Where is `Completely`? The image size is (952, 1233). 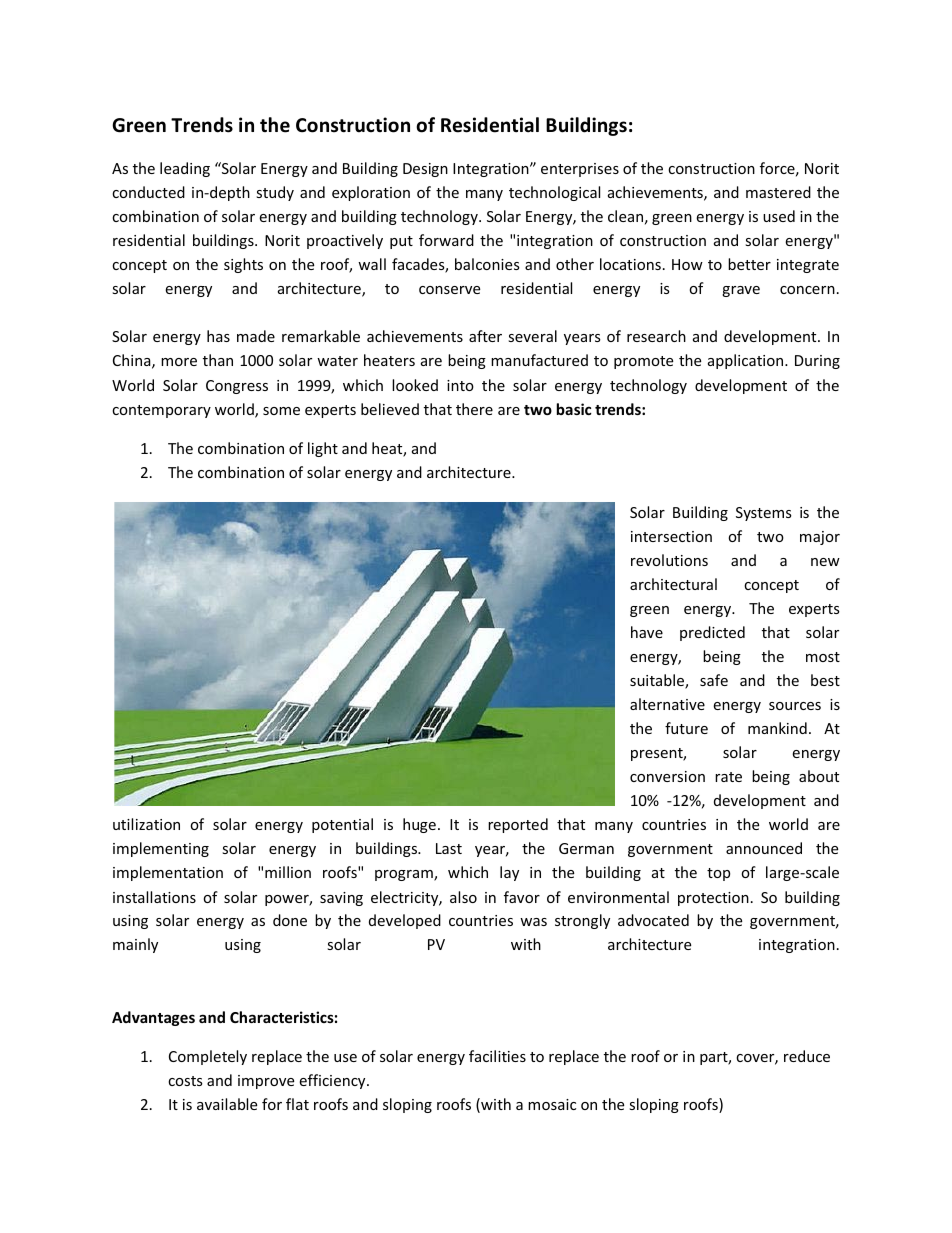
Completely is located at coordinates (208, 1057).
